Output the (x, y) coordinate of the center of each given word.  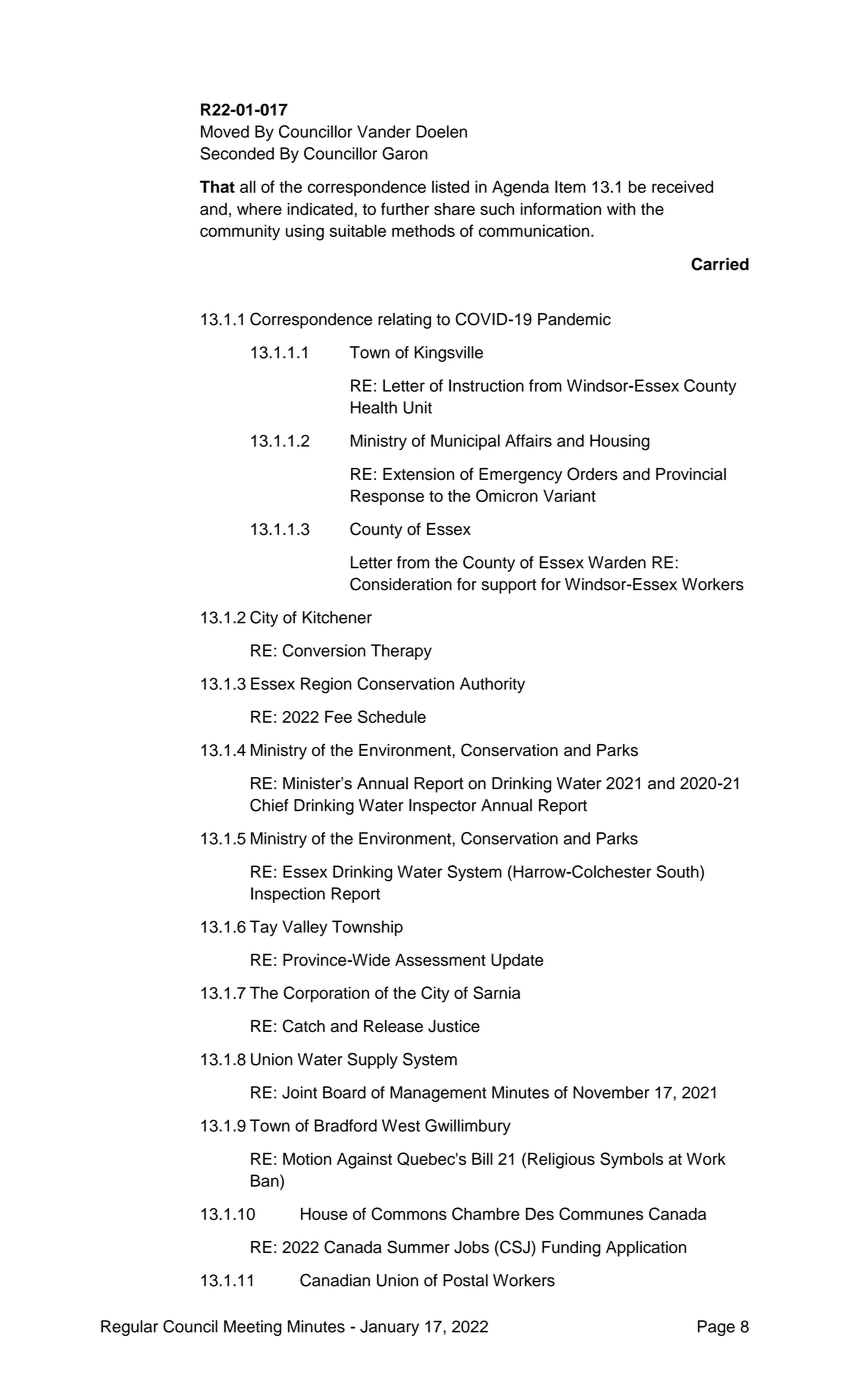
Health (374, 407)
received (682, 186)
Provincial (691, 474)
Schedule (392, 716)
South (679, 871)
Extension (418, 474)
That (217, 186)
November (611, 1092)
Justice (454, 1026)
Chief (269, 805)
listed (450, 186)
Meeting (253, 1328)
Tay (264, 928)
